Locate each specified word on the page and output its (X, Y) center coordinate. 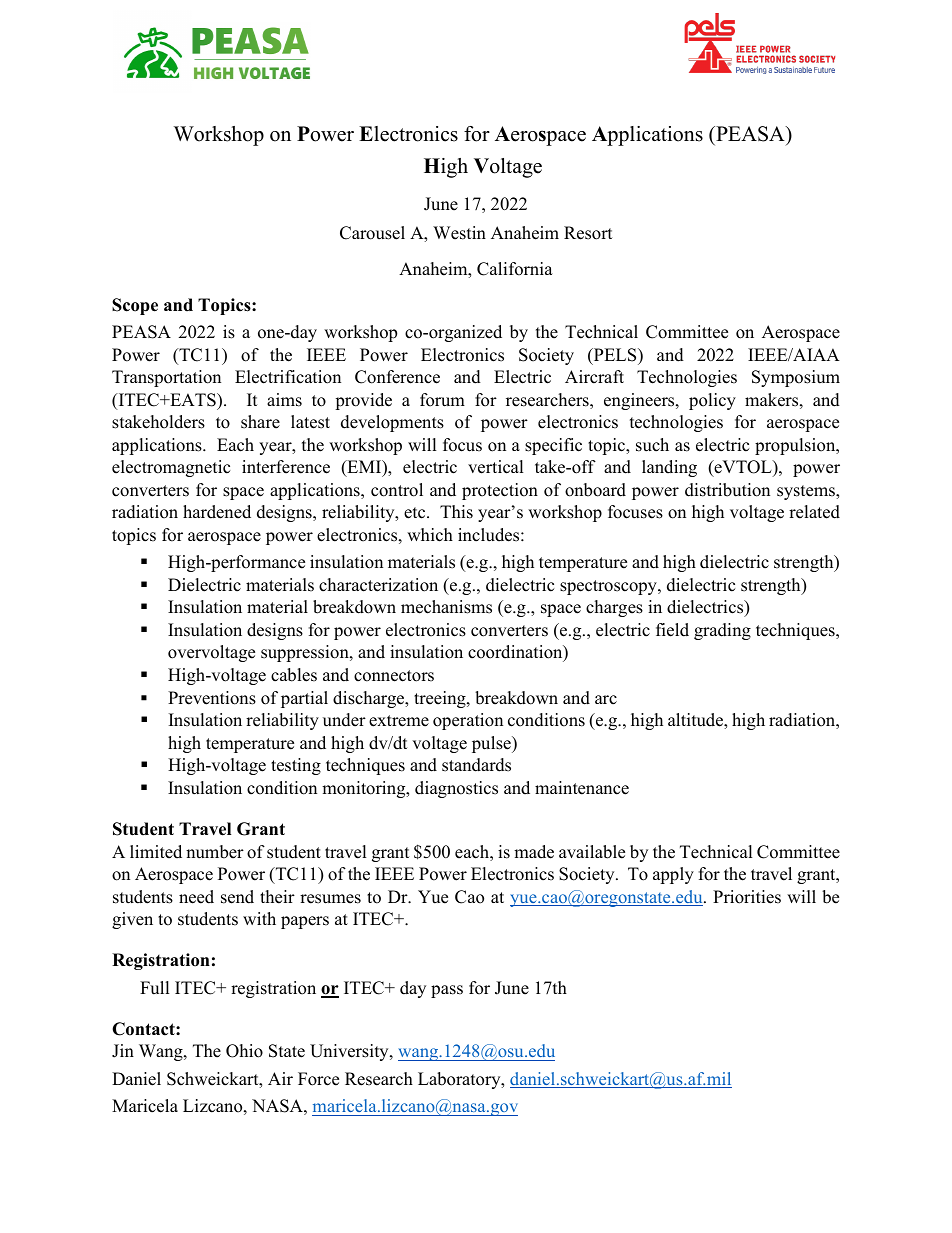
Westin (459, 233)
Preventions (212, 698)
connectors (394, 676)
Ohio (244, 1051)
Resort (588, 233)
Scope (135, 306)
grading (722, 631)
